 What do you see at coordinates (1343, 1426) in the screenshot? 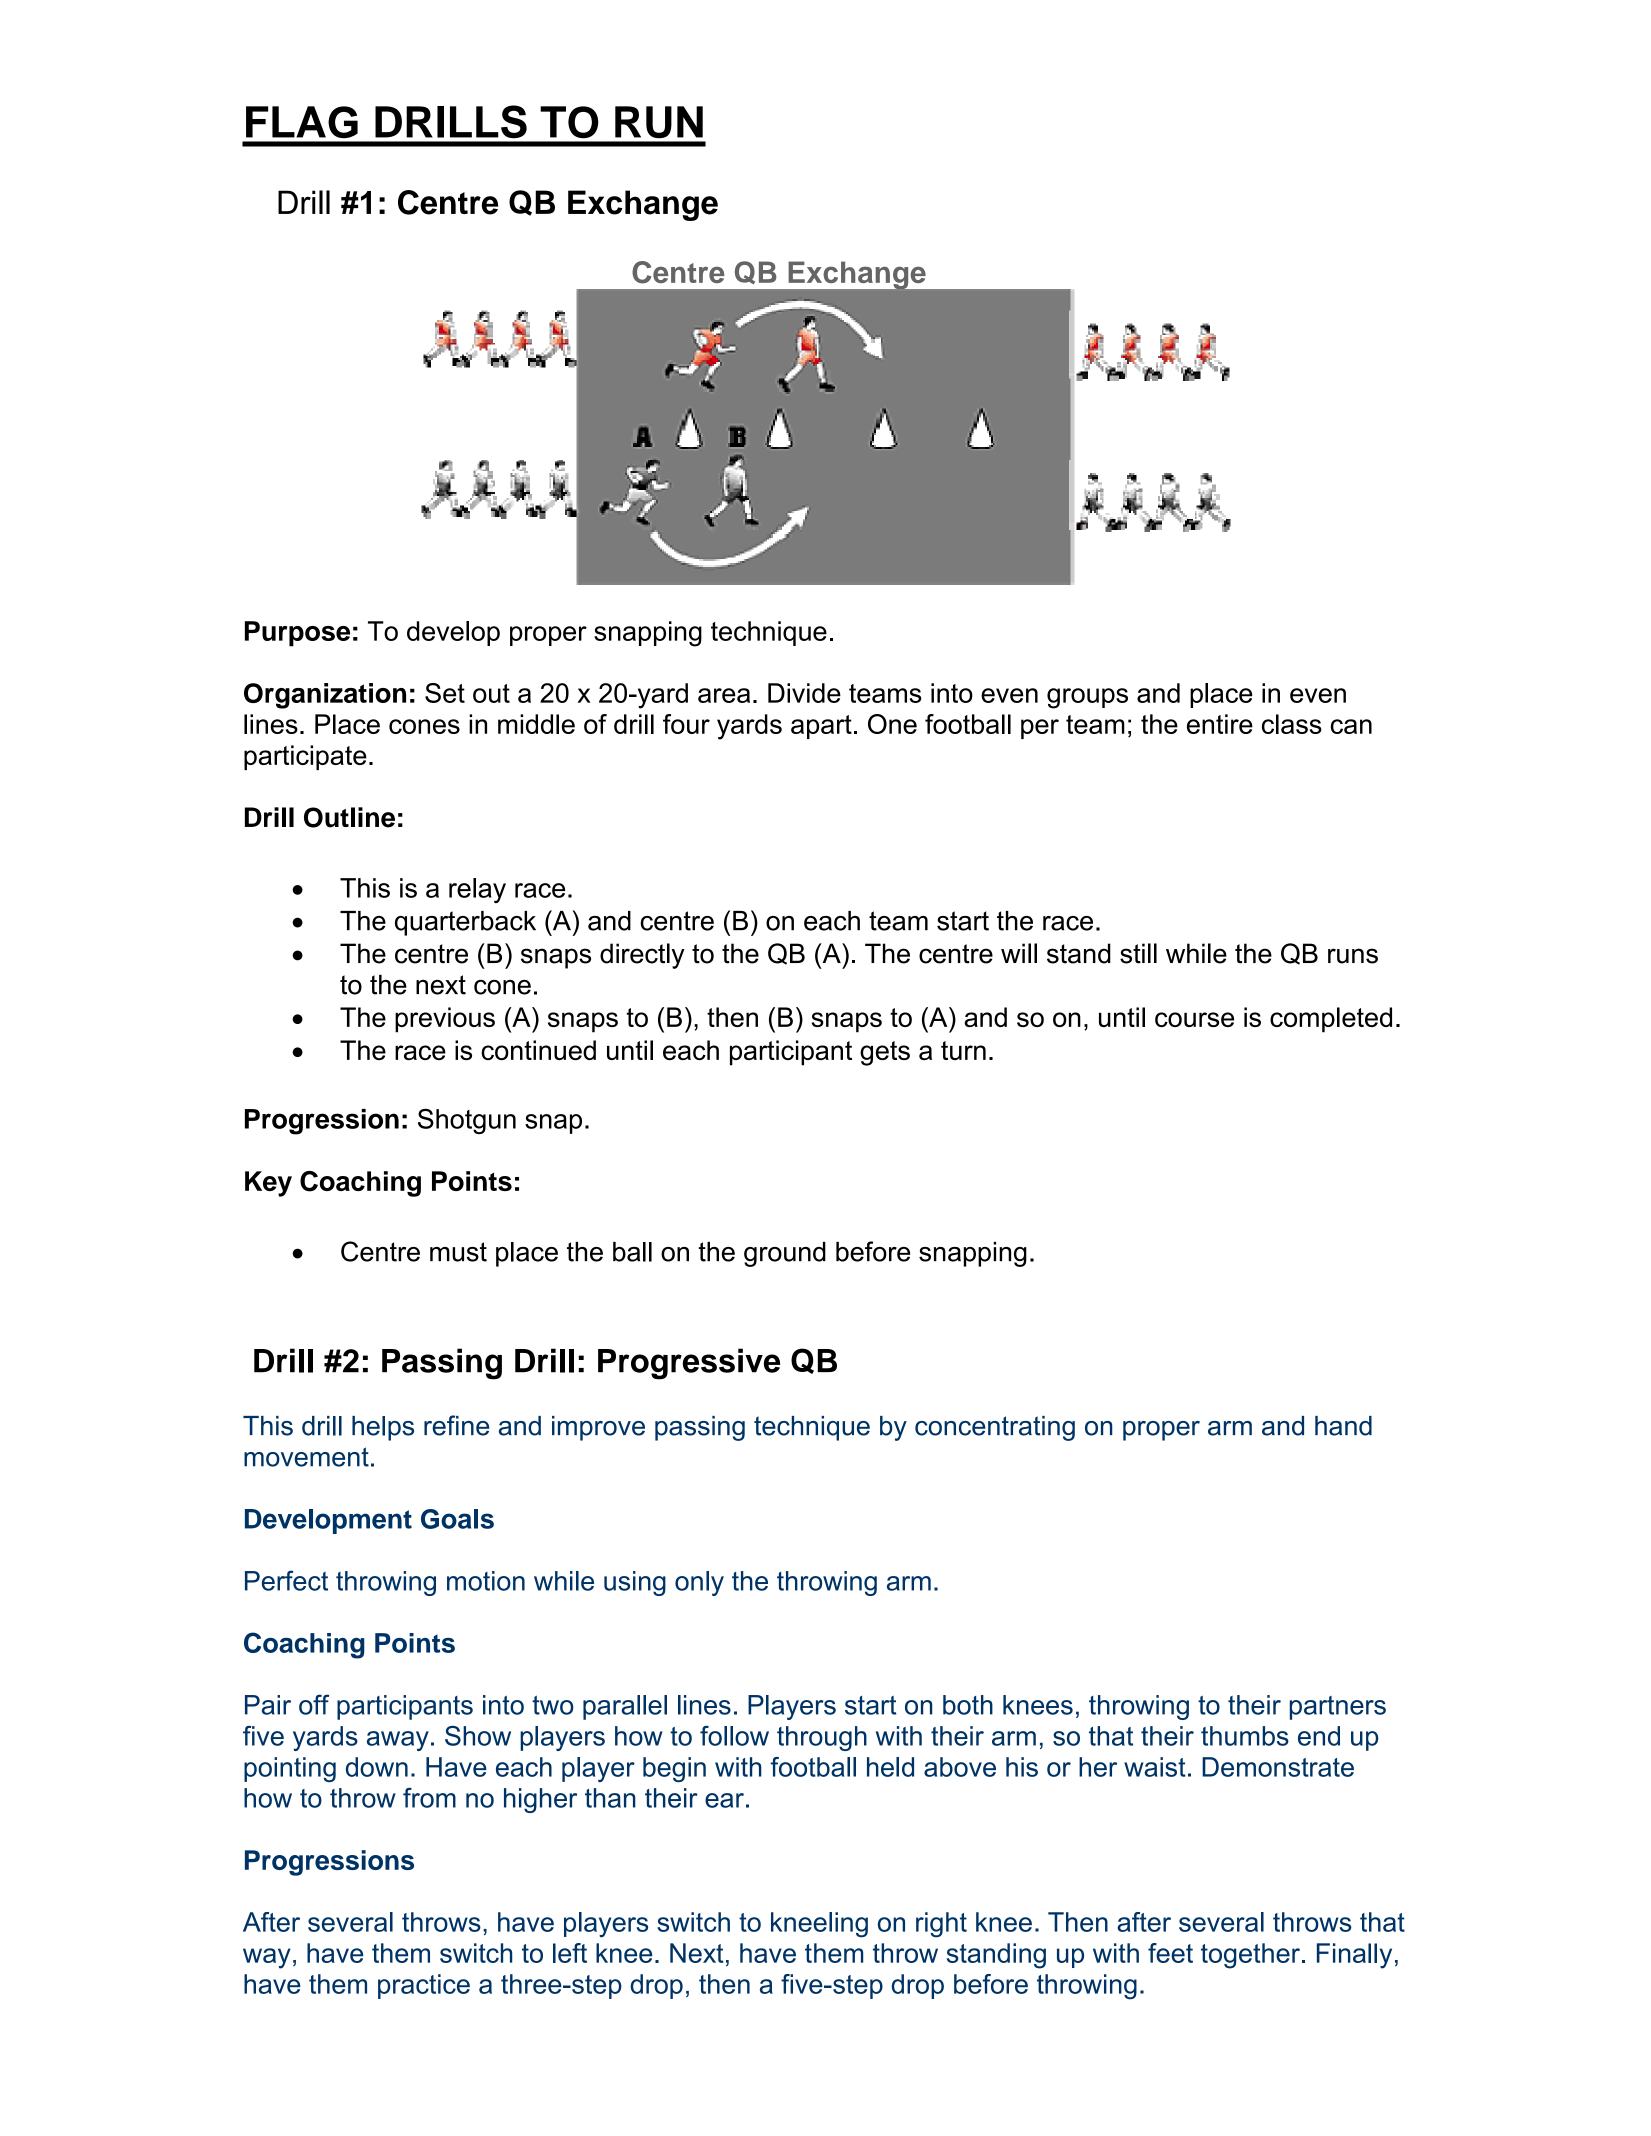
I see `hand` at bounding box center [1343, 1426].
